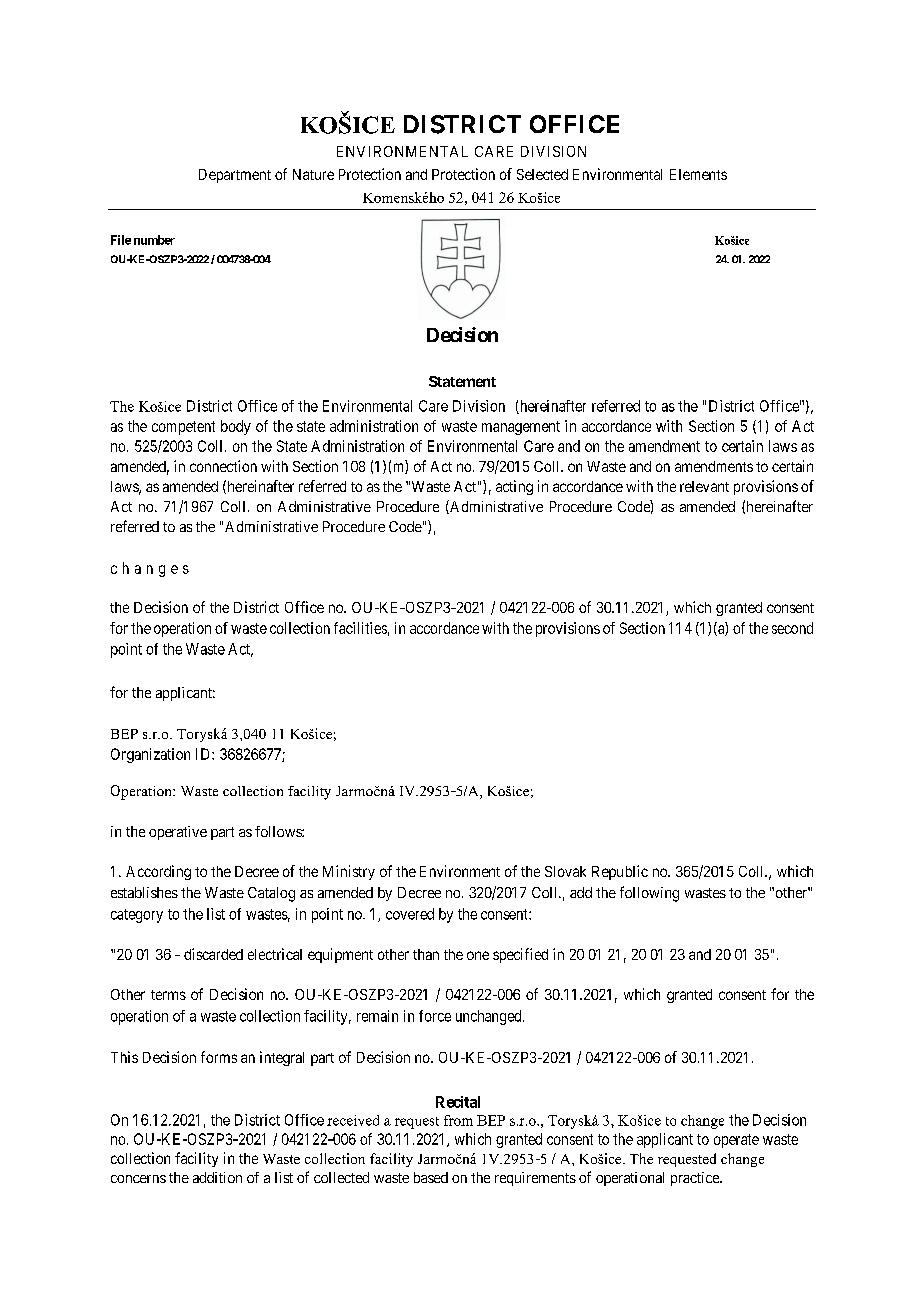 The width and height of the screenshot is (924, 1308). Describe the element at coordinates (698, 174) in the screenshot. I see `Elements` at that location.
